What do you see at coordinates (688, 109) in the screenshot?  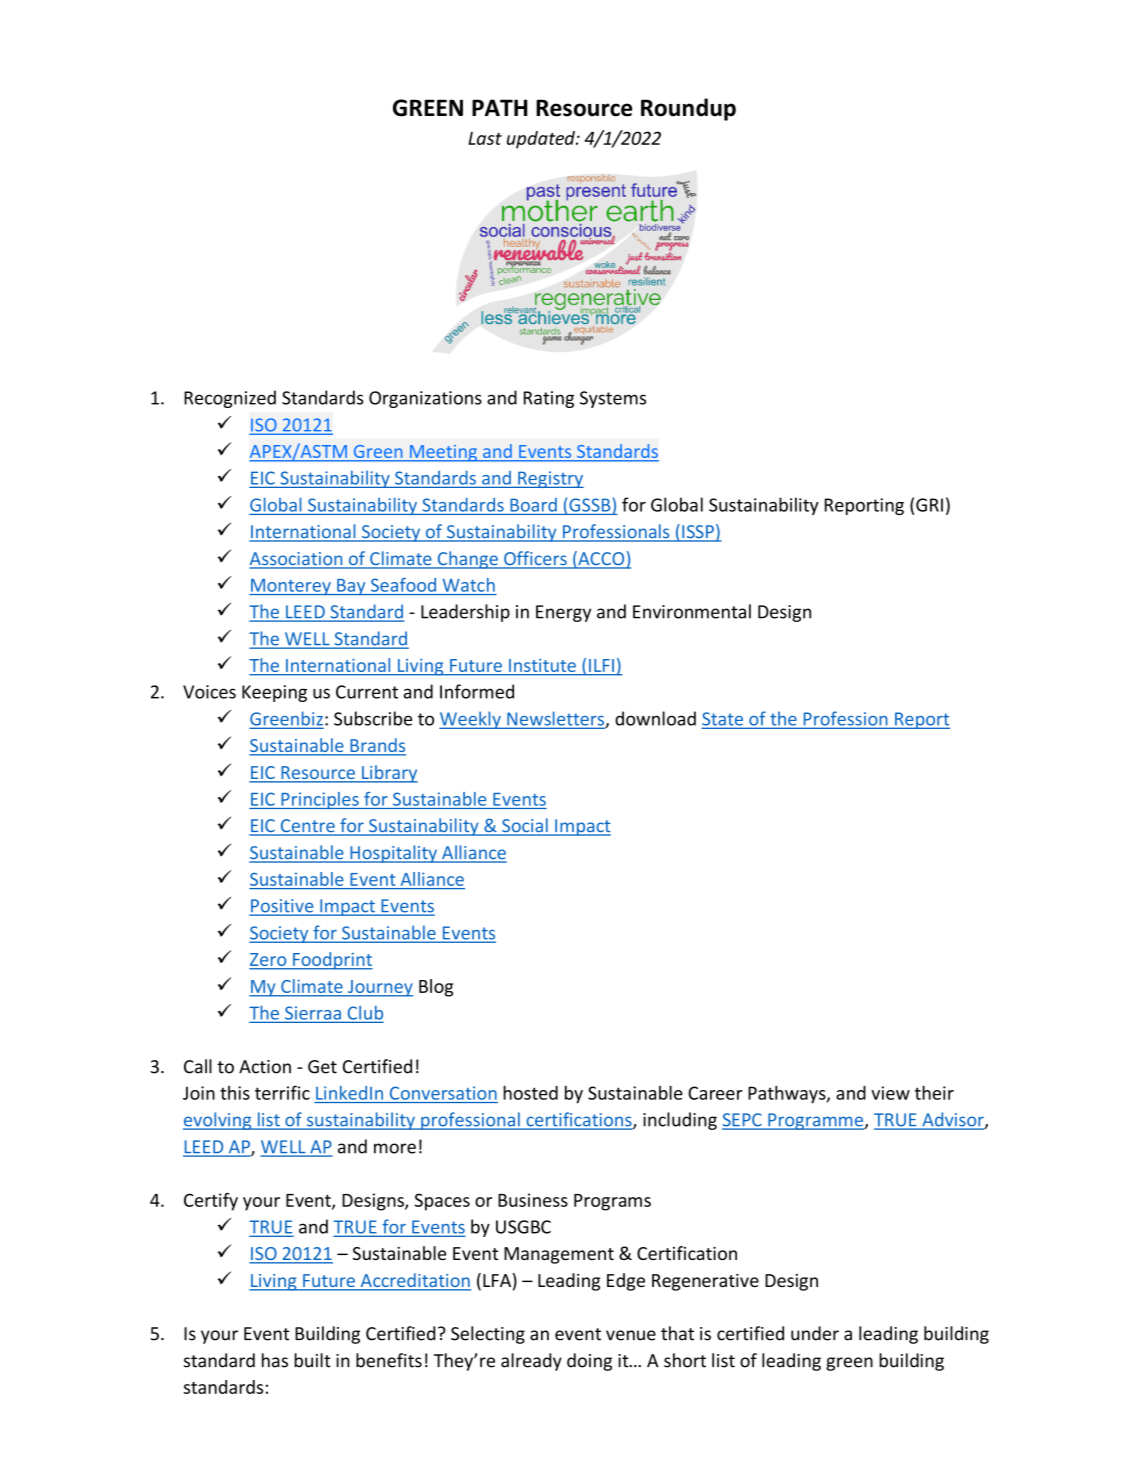 I see `Roundup` at bounding box center [688, 109].
